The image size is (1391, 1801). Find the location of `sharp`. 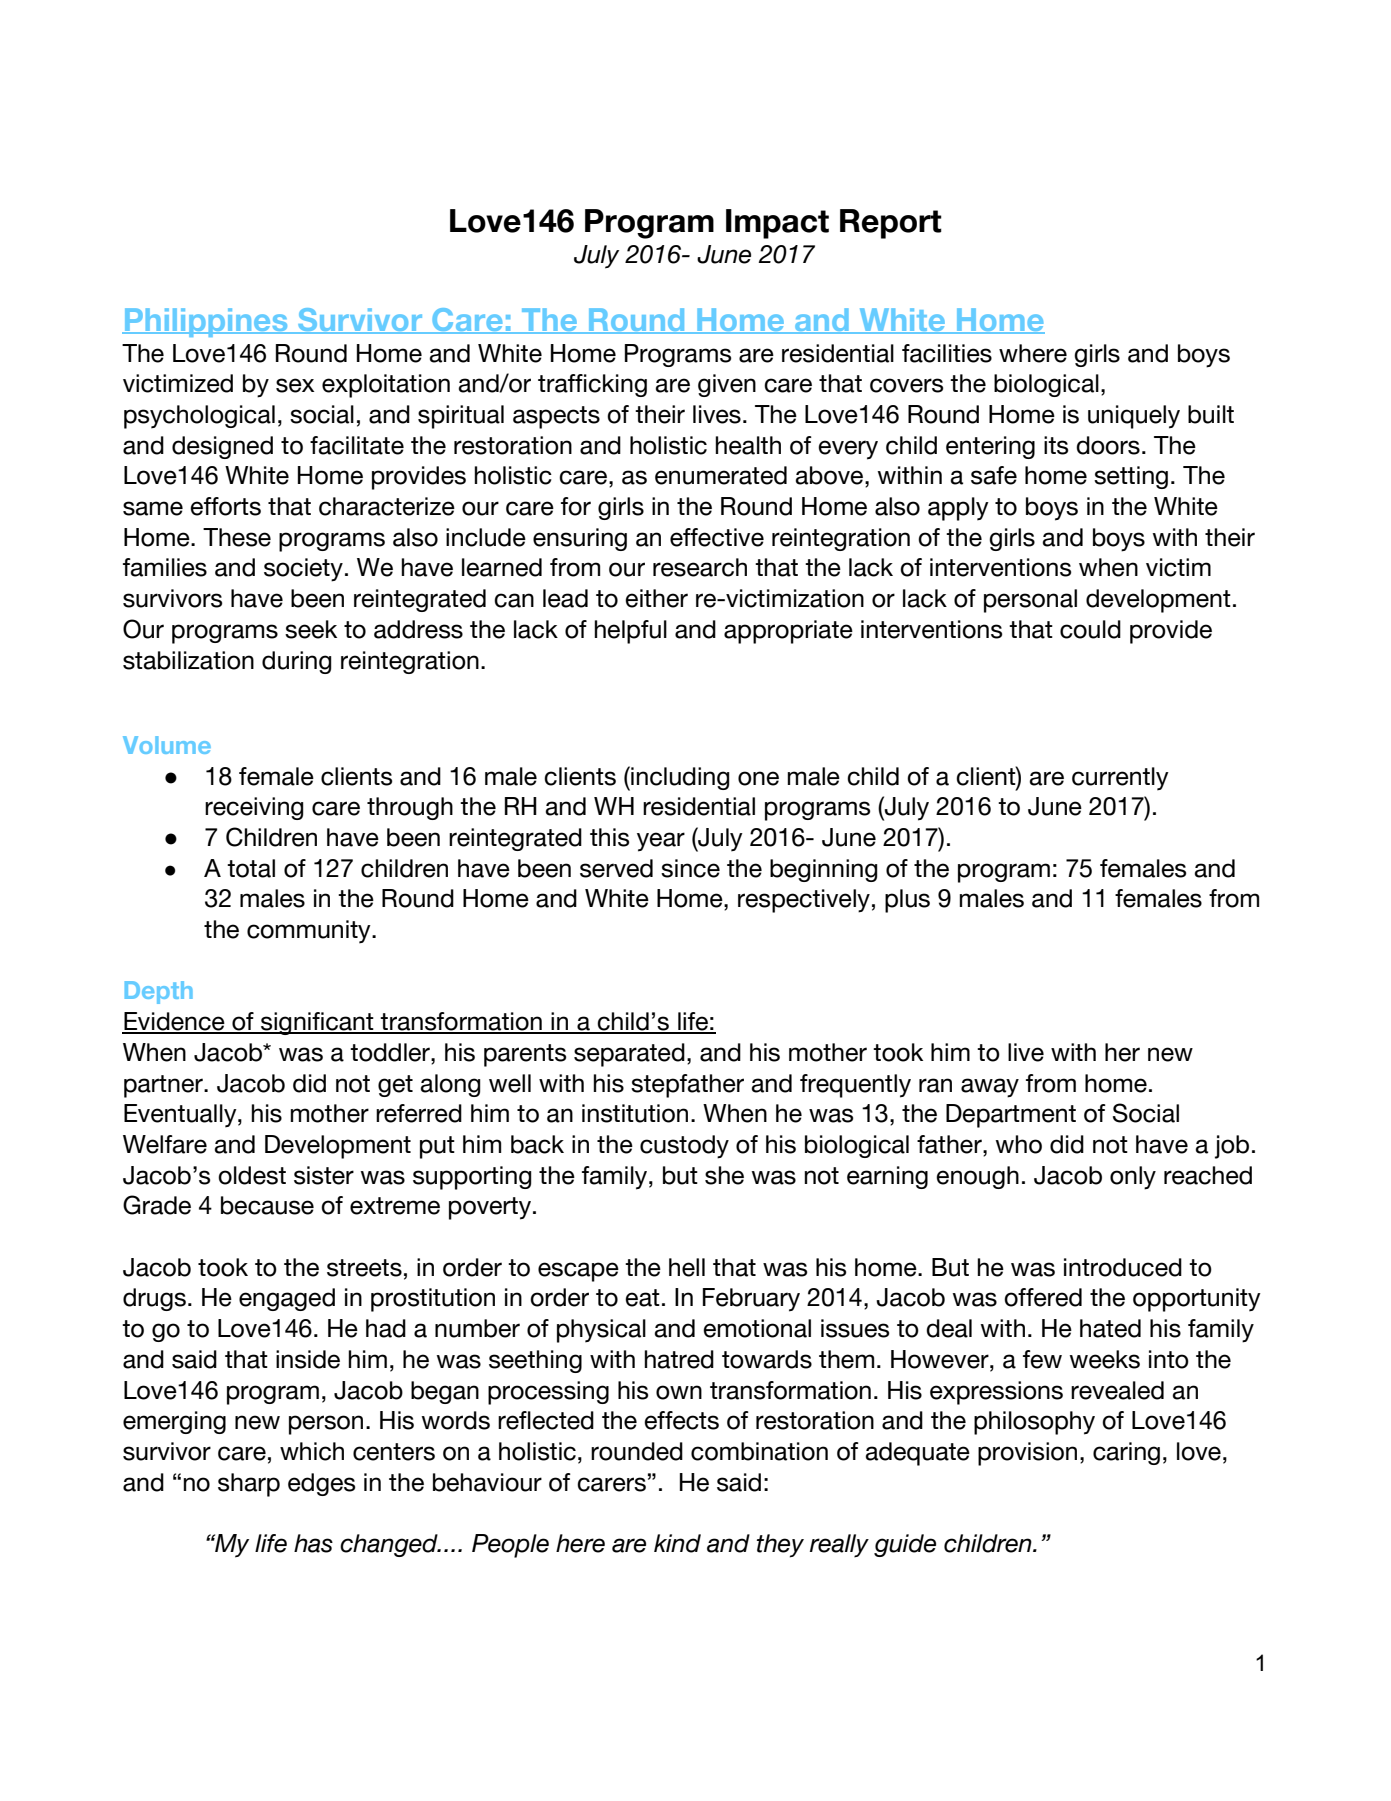

sharp is located at coordinates (249, 1485).
